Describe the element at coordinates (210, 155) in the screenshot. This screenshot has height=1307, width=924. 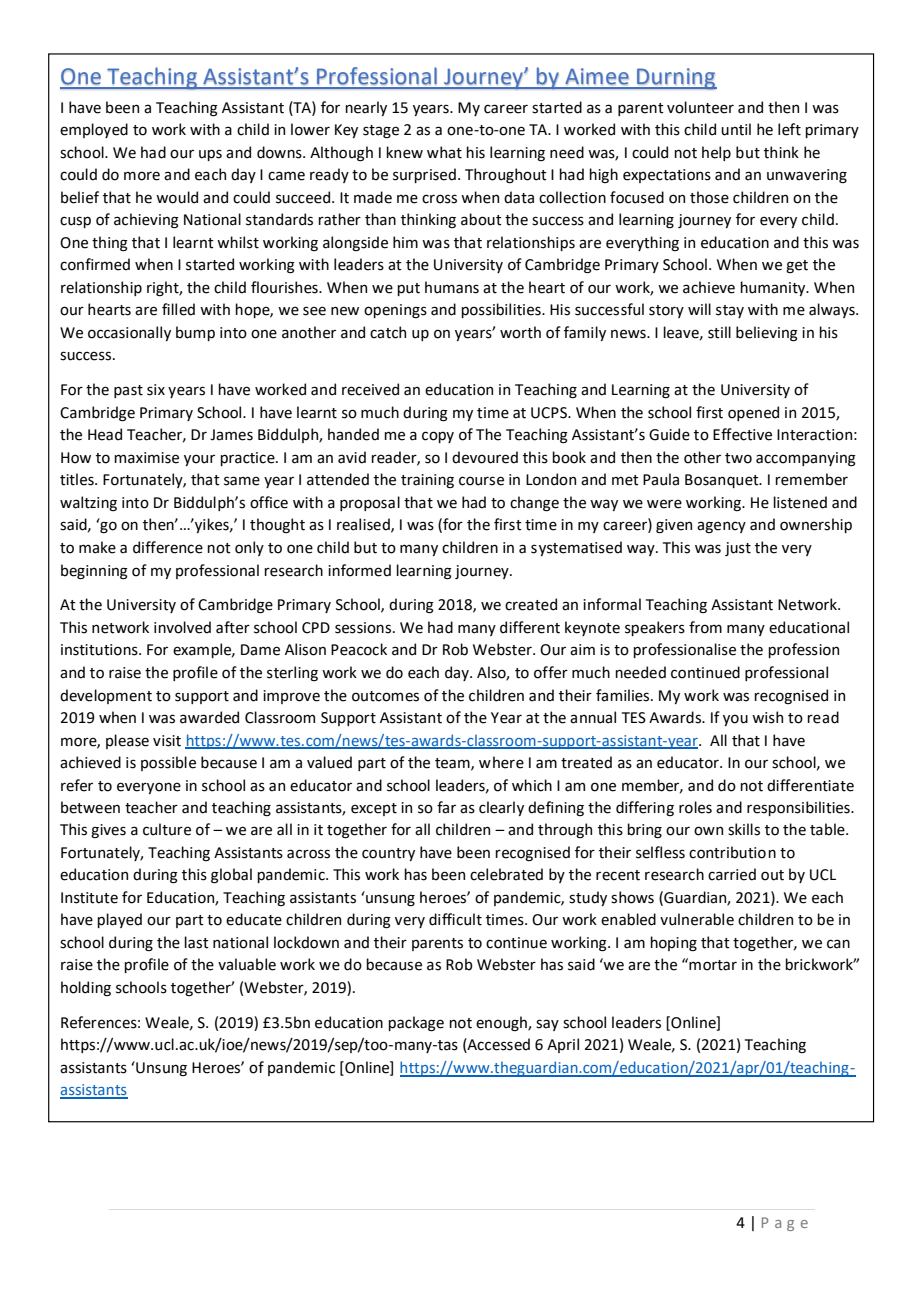
I see `ups` at that location.
